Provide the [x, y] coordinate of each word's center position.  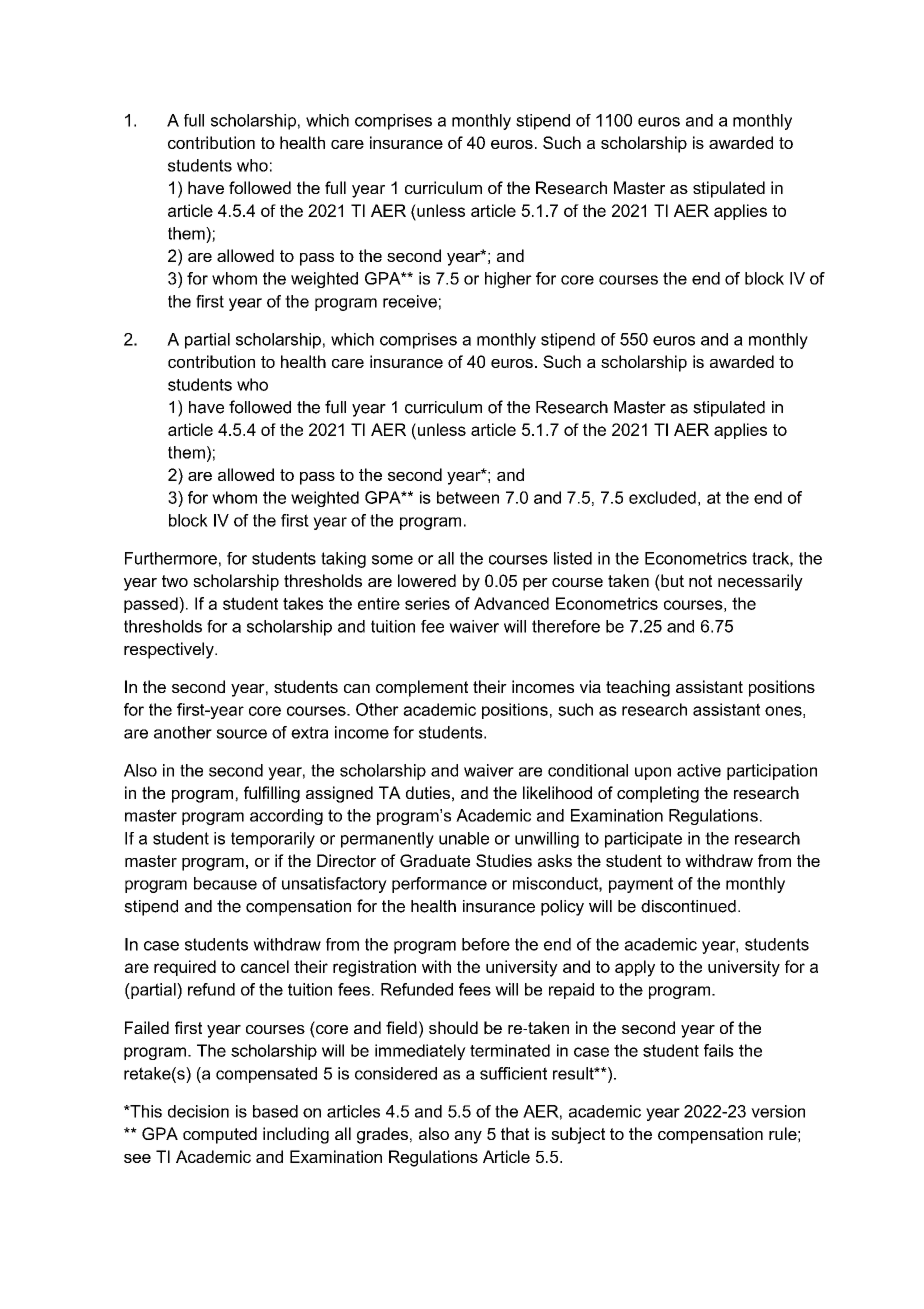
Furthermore [171, 558]
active [699, 770]
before [486, 944]
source [241, 734]
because [225, 883]
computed [220, 1135]
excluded [662, 497]
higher [508, 280]
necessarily [760, 582]
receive [410, 301]
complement [422, 688]
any [468, 1137]
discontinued [688, 906]
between [468, 497]
